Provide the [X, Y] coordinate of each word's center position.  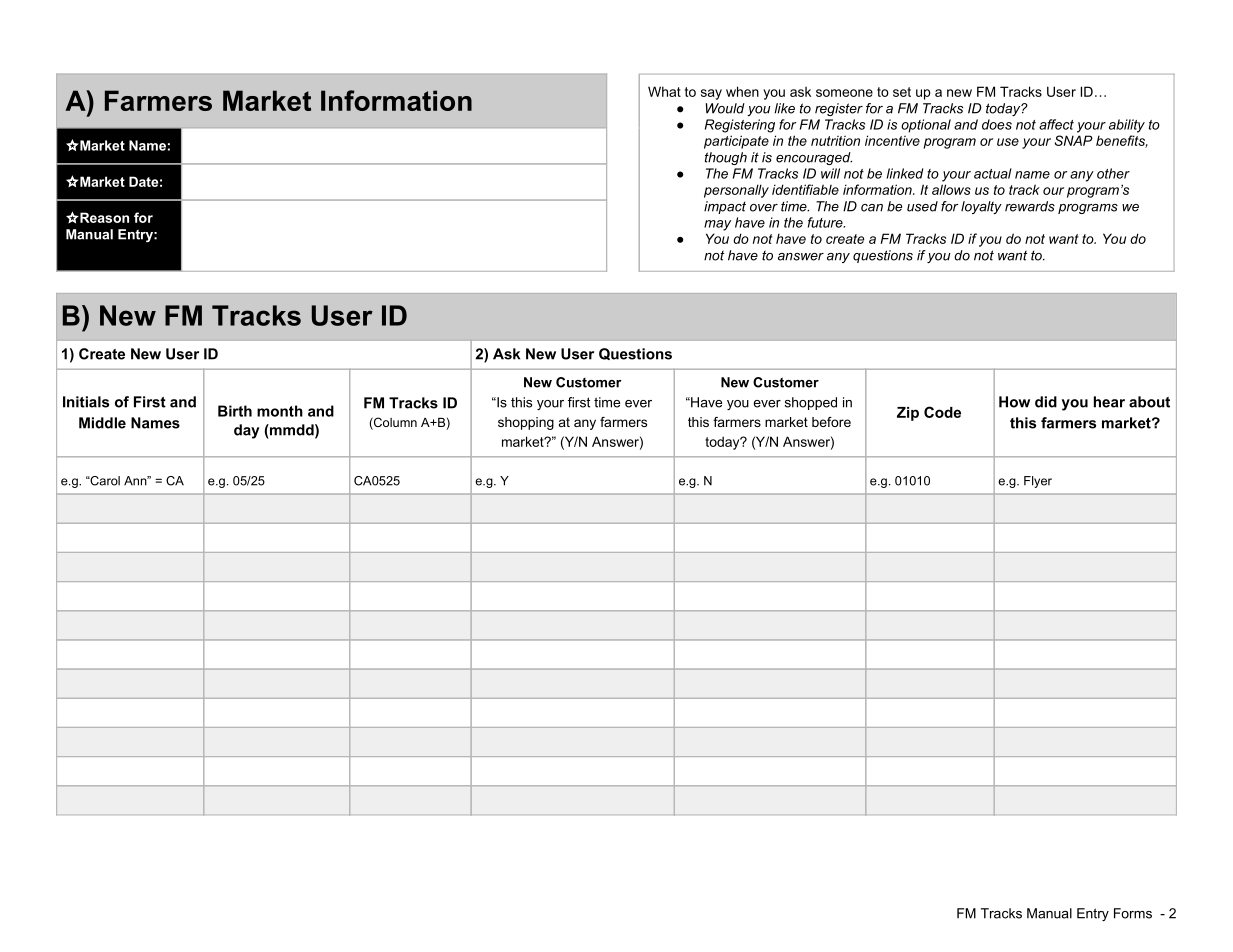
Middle [102, 423]
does [997, 124]
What [664, 91]
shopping [526, 423]
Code [942, 412]
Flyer [1038, 482]
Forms [1133, 913]
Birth [235, 411]
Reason [103, 217]
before [831, 422]
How [1014, 402]
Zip [908, 414]
